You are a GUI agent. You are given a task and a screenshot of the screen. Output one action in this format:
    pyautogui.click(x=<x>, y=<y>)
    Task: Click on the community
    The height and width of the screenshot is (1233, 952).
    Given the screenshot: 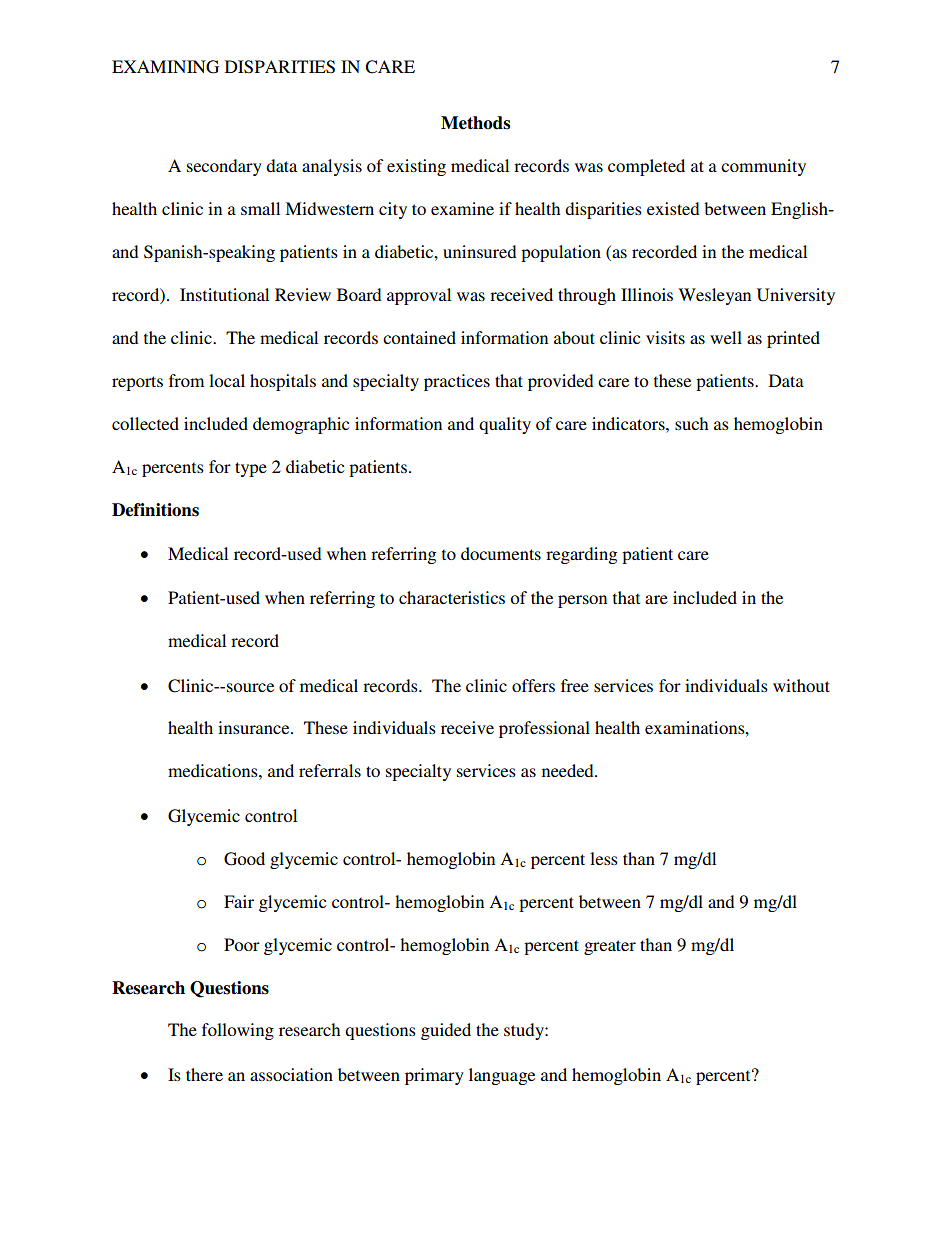 What is the action you would take?
    pyautogui.click(x=763, y=167)
